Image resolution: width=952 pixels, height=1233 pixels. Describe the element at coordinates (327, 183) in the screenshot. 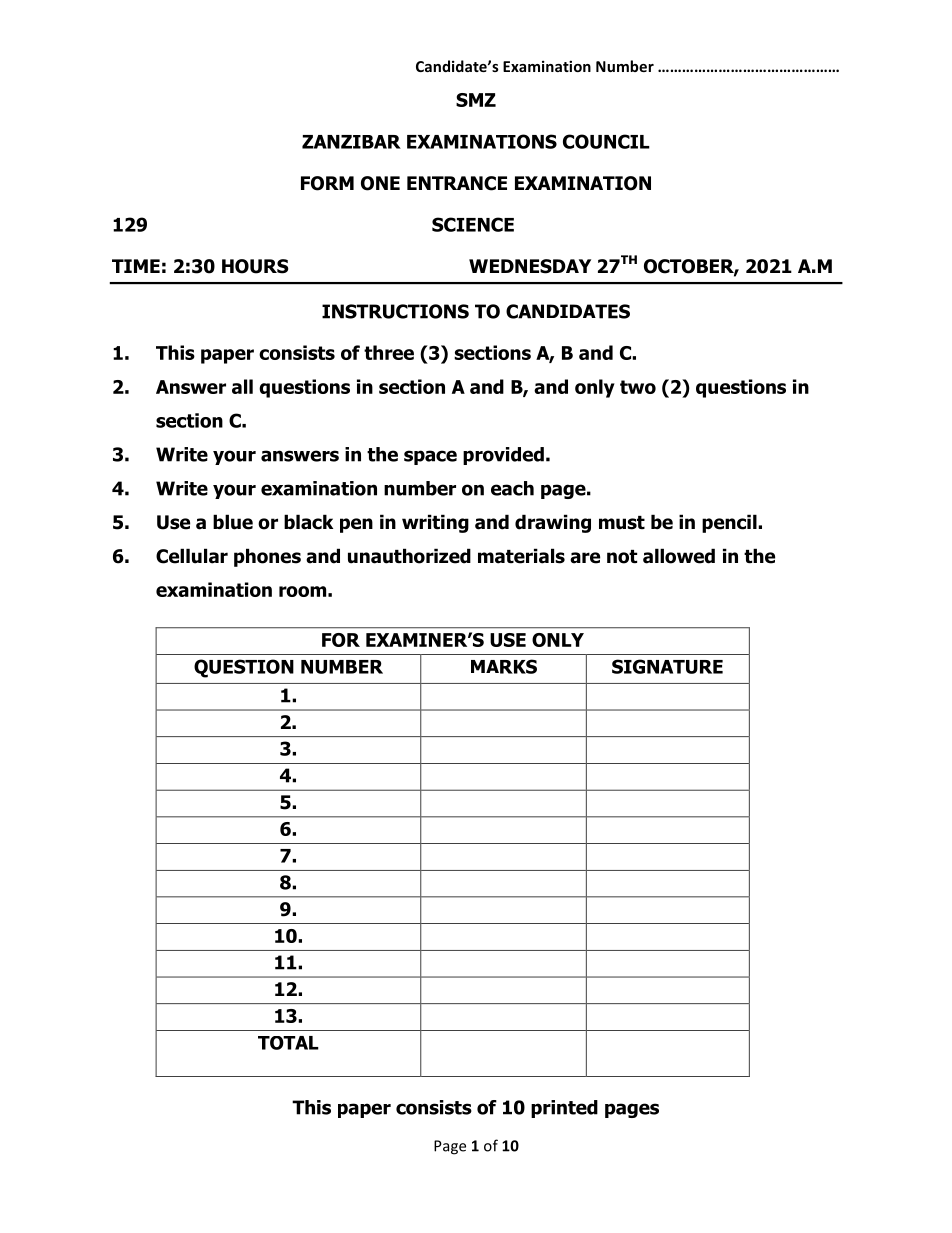

I see `FORM` at that location.
